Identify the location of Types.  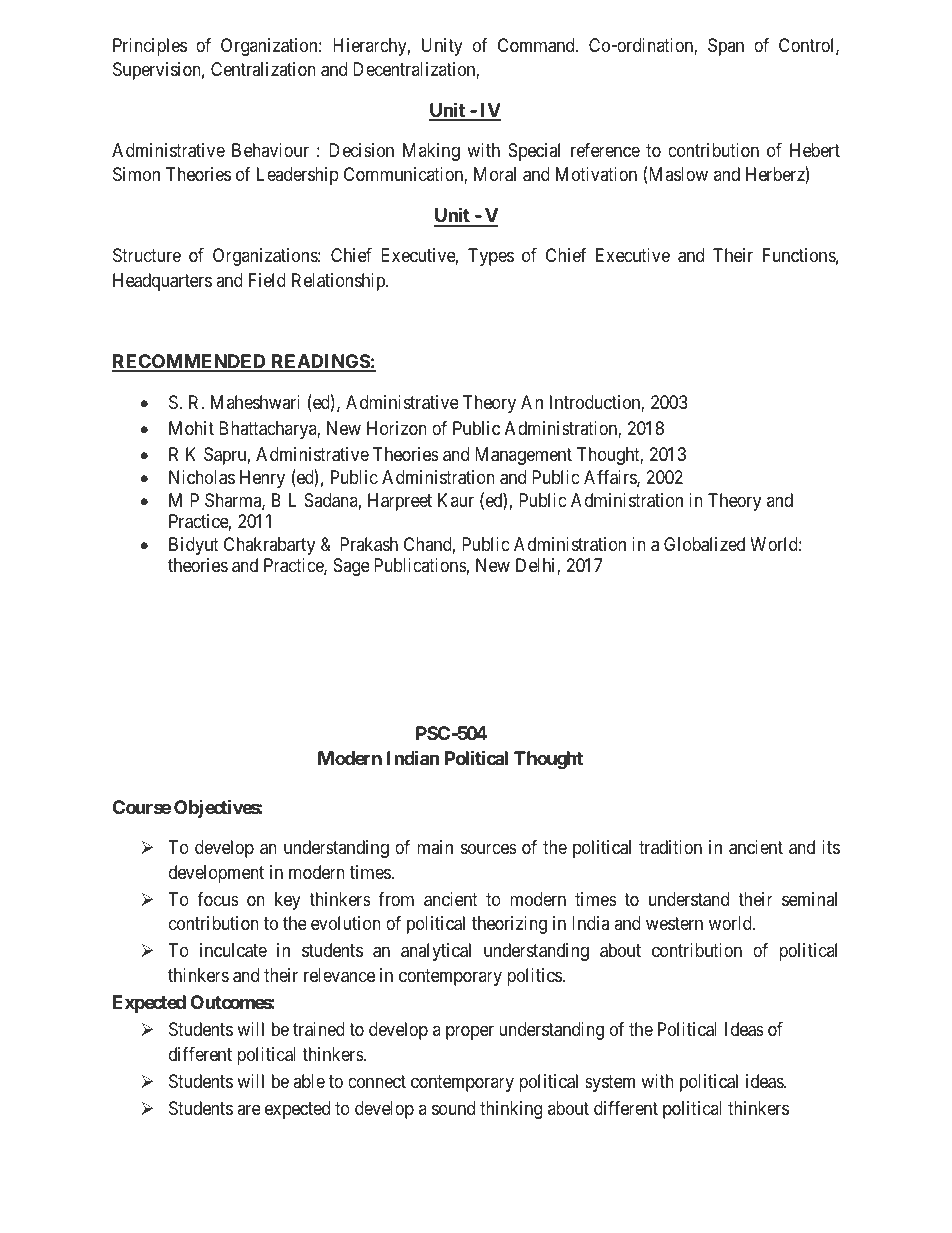
(491, 257).
